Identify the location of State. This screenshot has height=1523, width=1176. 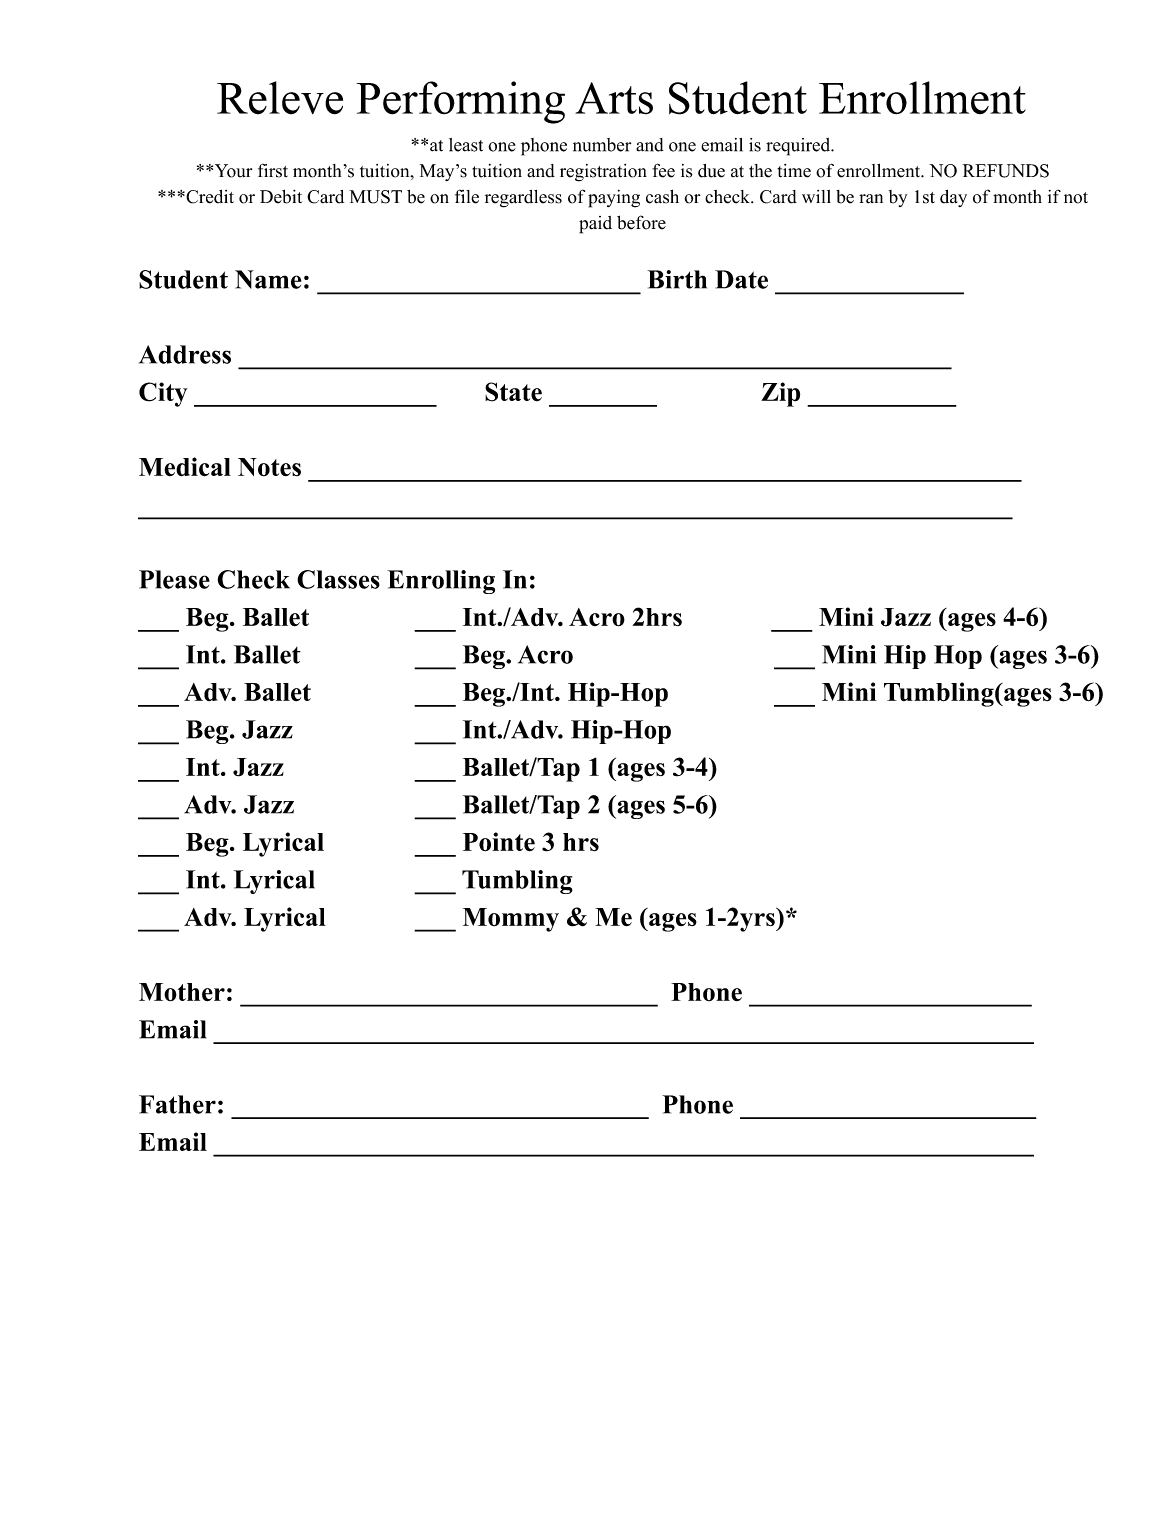
(513, 392).
